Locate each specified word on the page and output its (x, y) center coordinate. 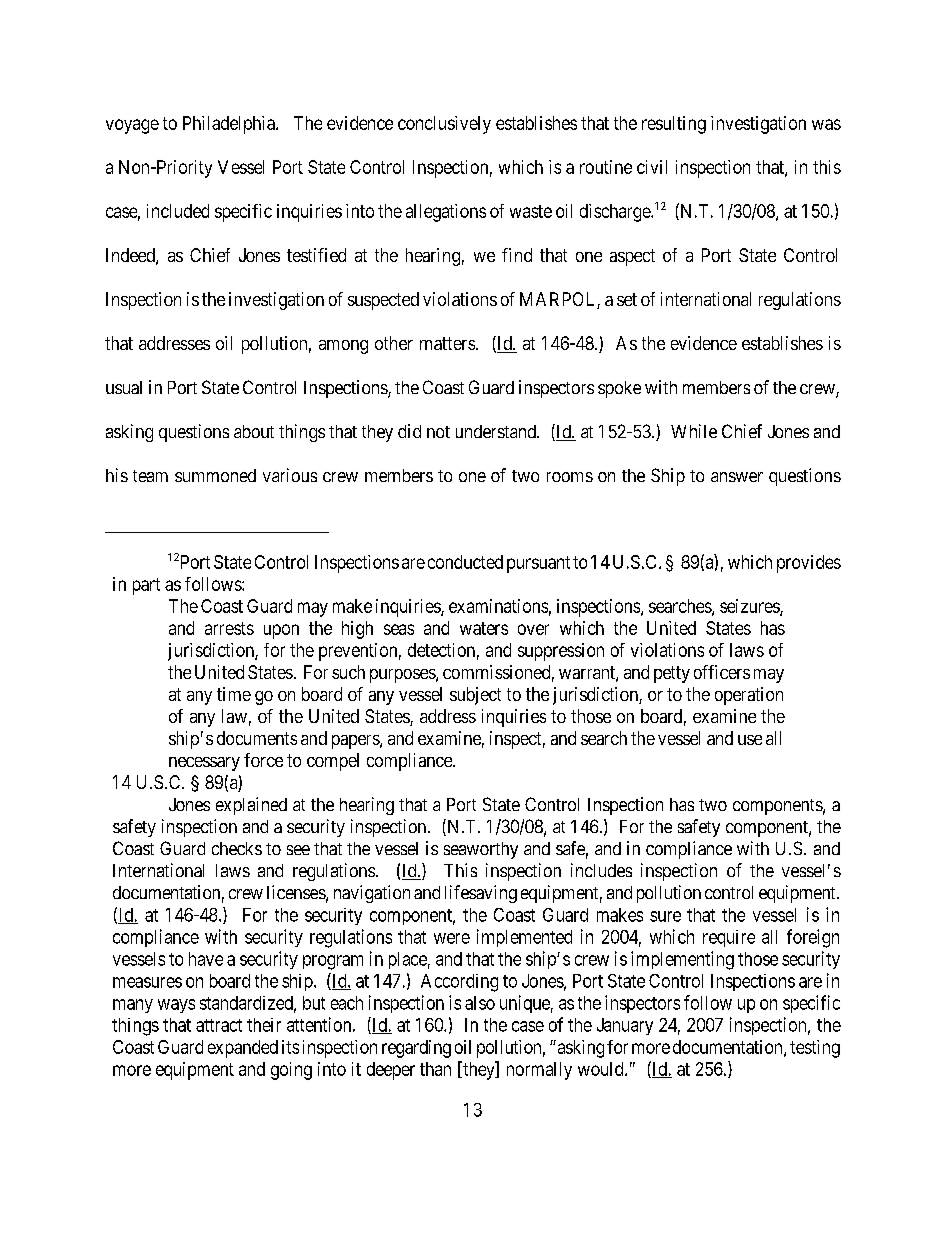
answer (737, 477)
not (438, 432)
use (750, 740)
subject (475, 696)
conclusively (444, 125)
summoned (215, 475)
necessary (204, 764)
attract (219, 1025)
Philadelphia (230, 125)
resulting (674, 125)
